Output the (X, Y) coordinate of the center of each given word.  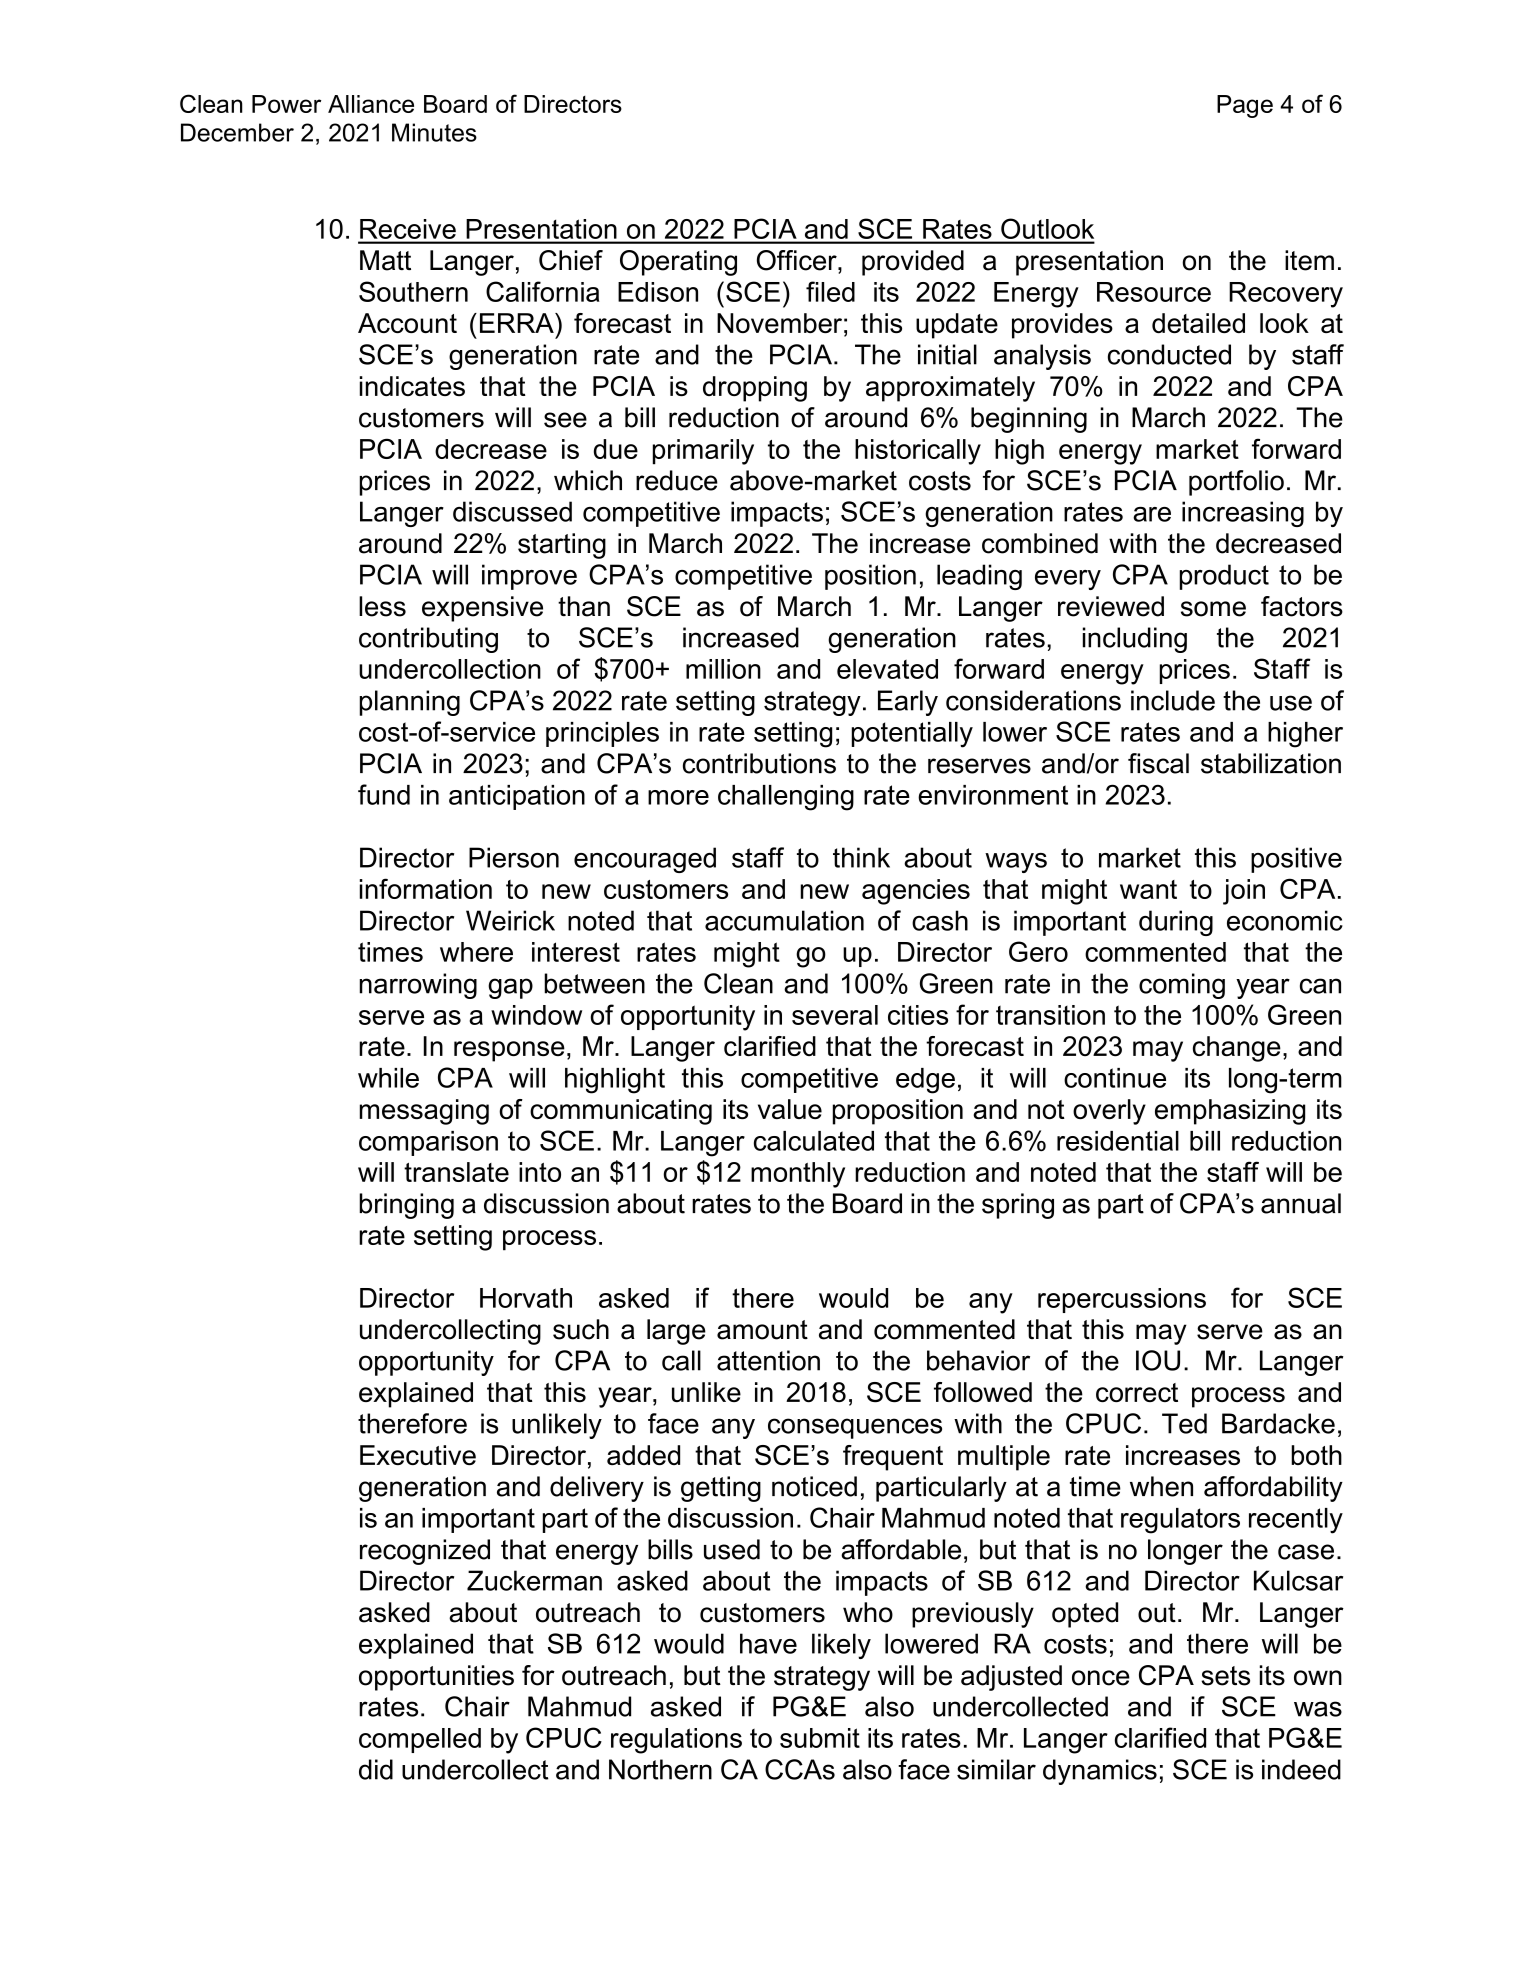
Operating (678, 263)
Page (1245, 106)
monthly (798, 1175)
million (723, 669)
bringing (406, 1206)
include (1173, 700)
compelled (420, 1740)
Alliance (371, 104)
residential (1118, 1141)
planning (410, 703)
